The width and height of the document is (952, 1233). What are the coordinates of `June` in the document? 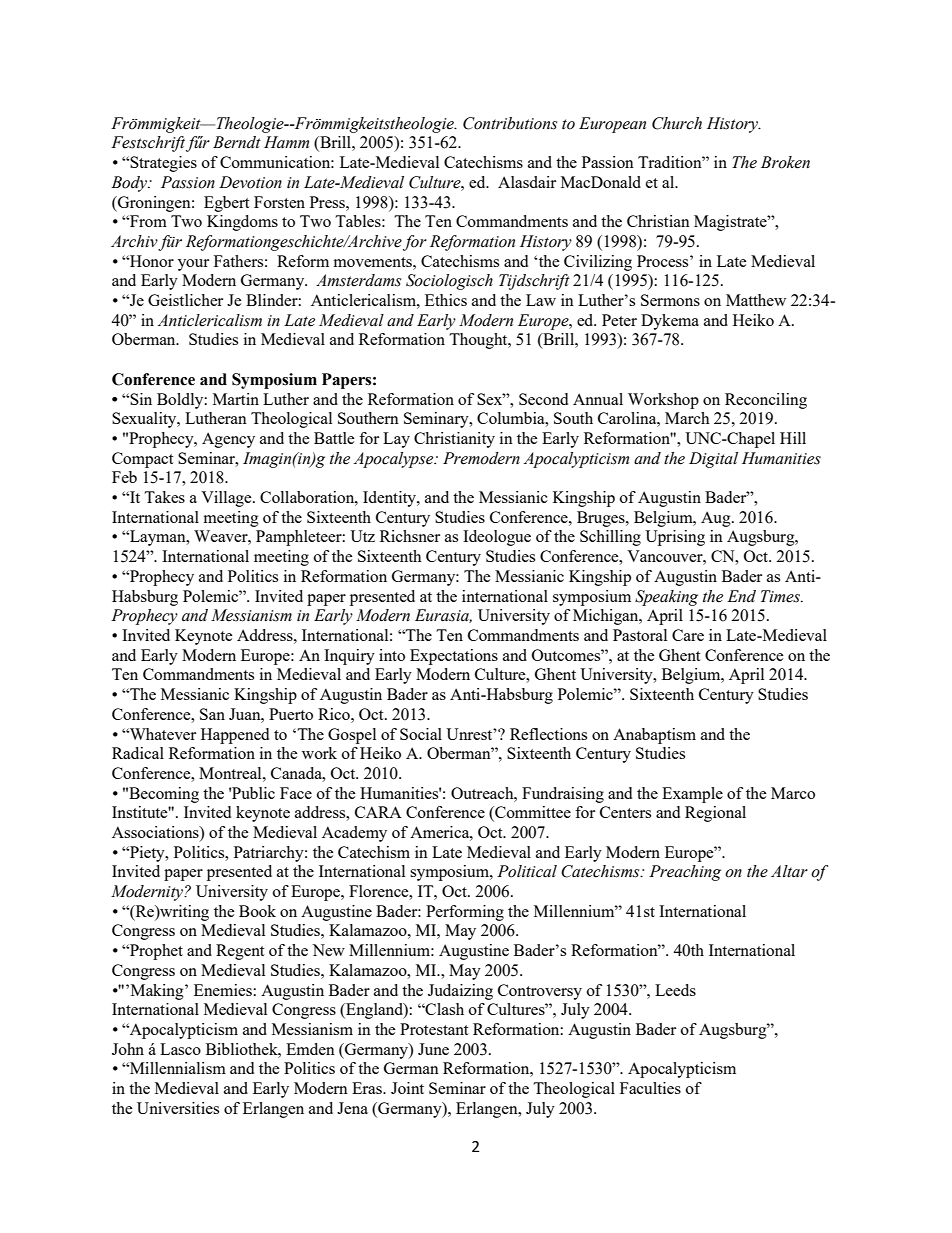 It's located at (433, 1049).
